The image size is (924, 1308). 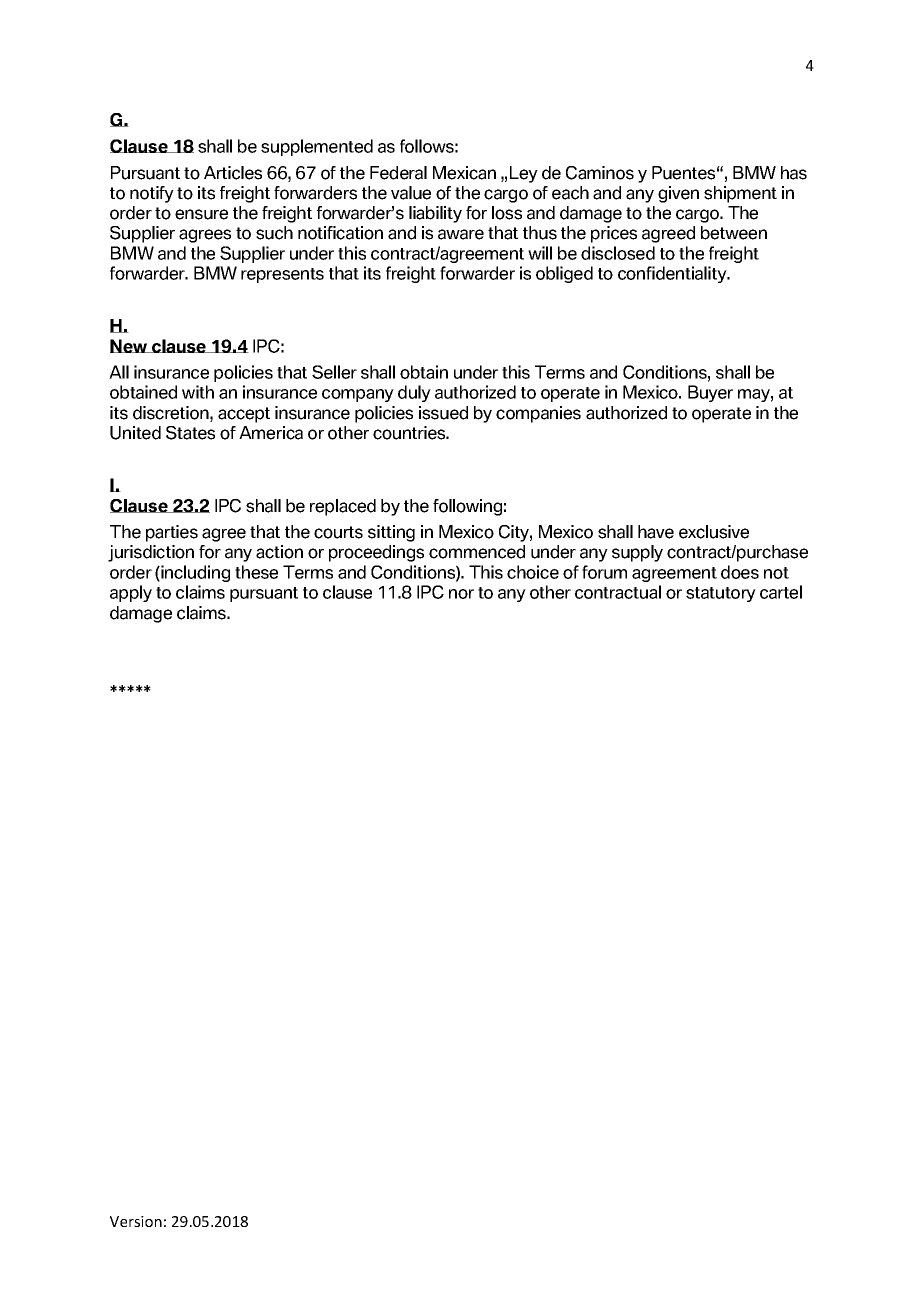 I want to click on given, so click(x=678, y=194).
